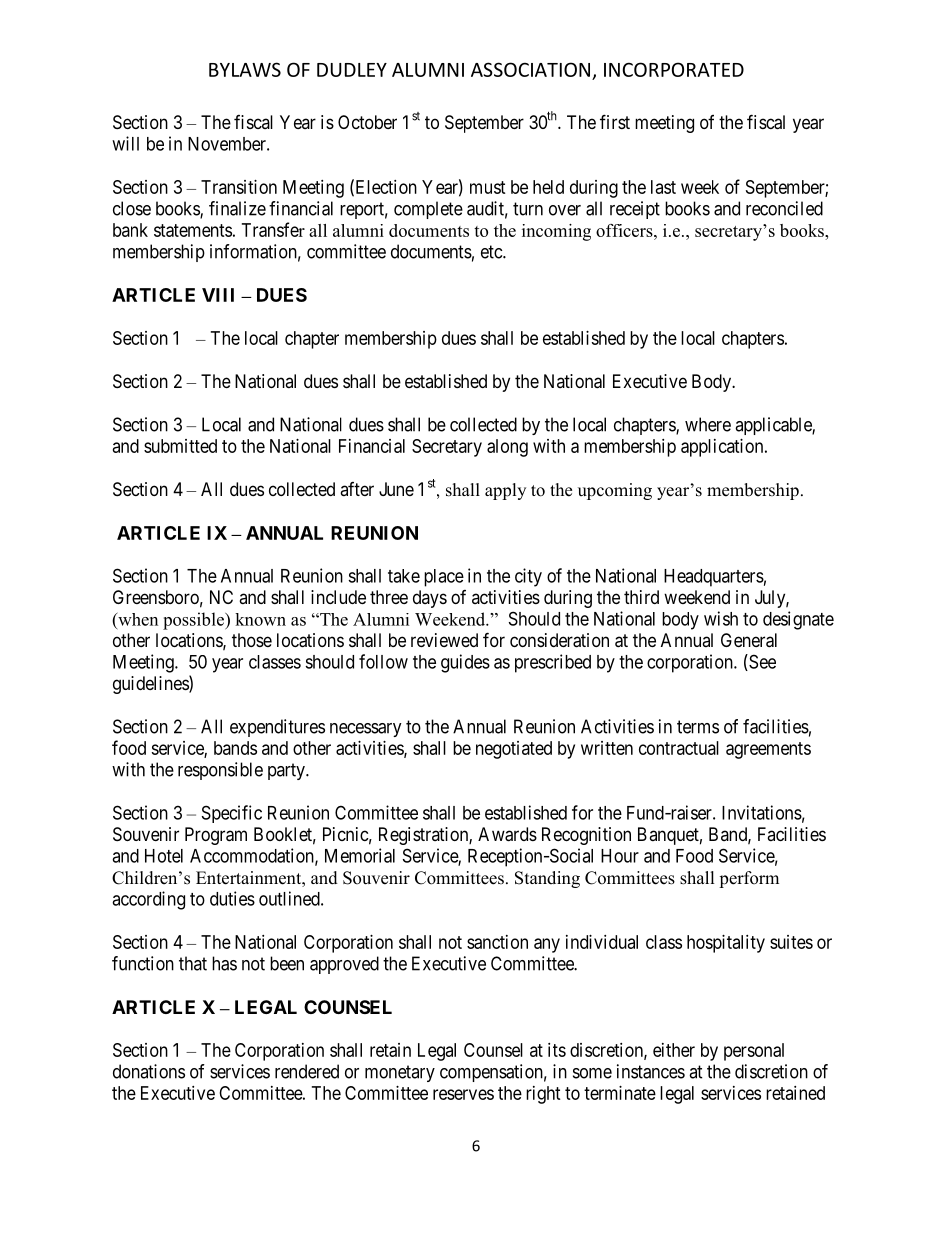  Describe the element at coordinates (530, 69) in the screenshot. I see `ASSOCIATION` at that location.
